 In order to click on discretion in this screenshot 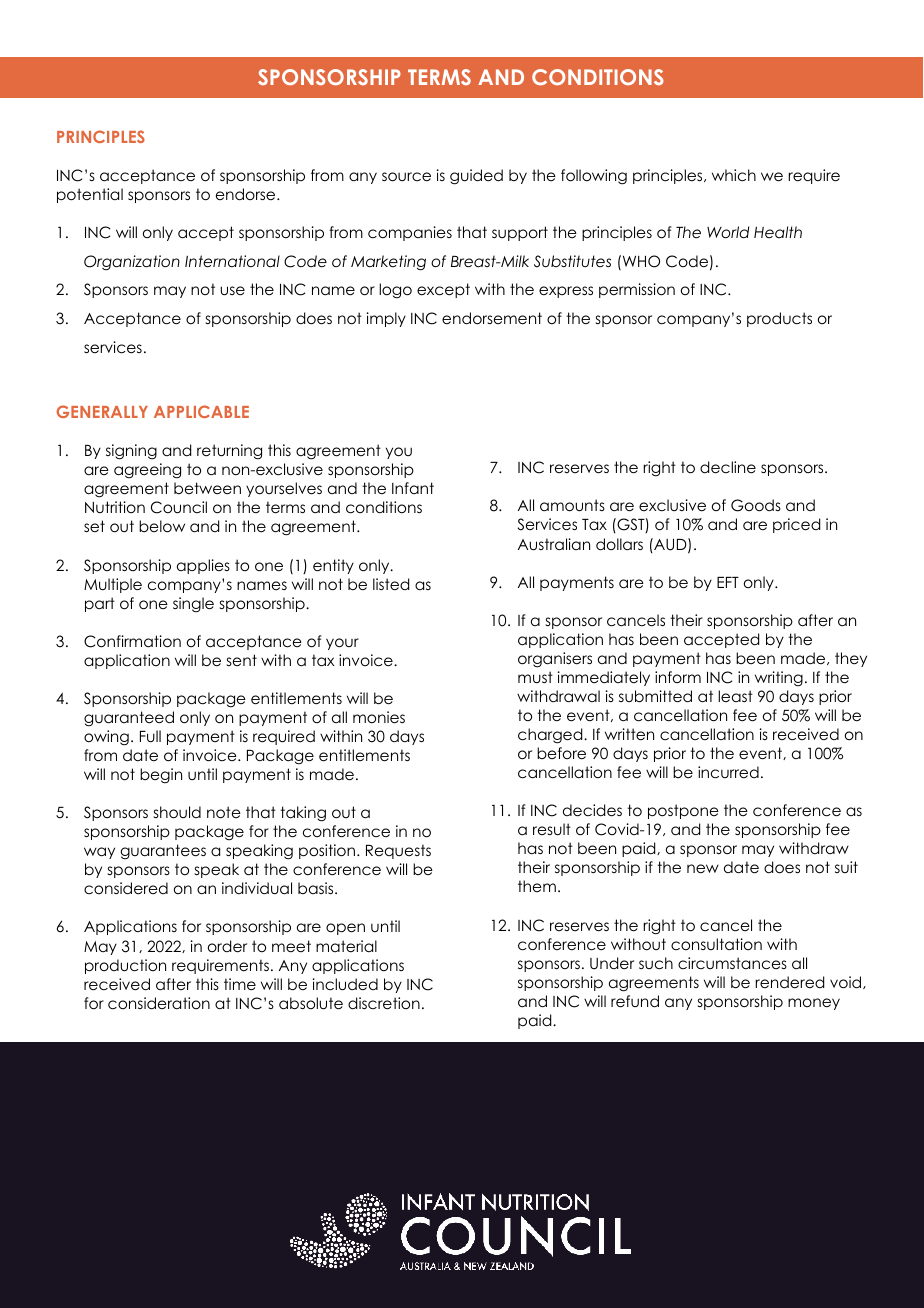, I will do `click(384, 1003)`.
